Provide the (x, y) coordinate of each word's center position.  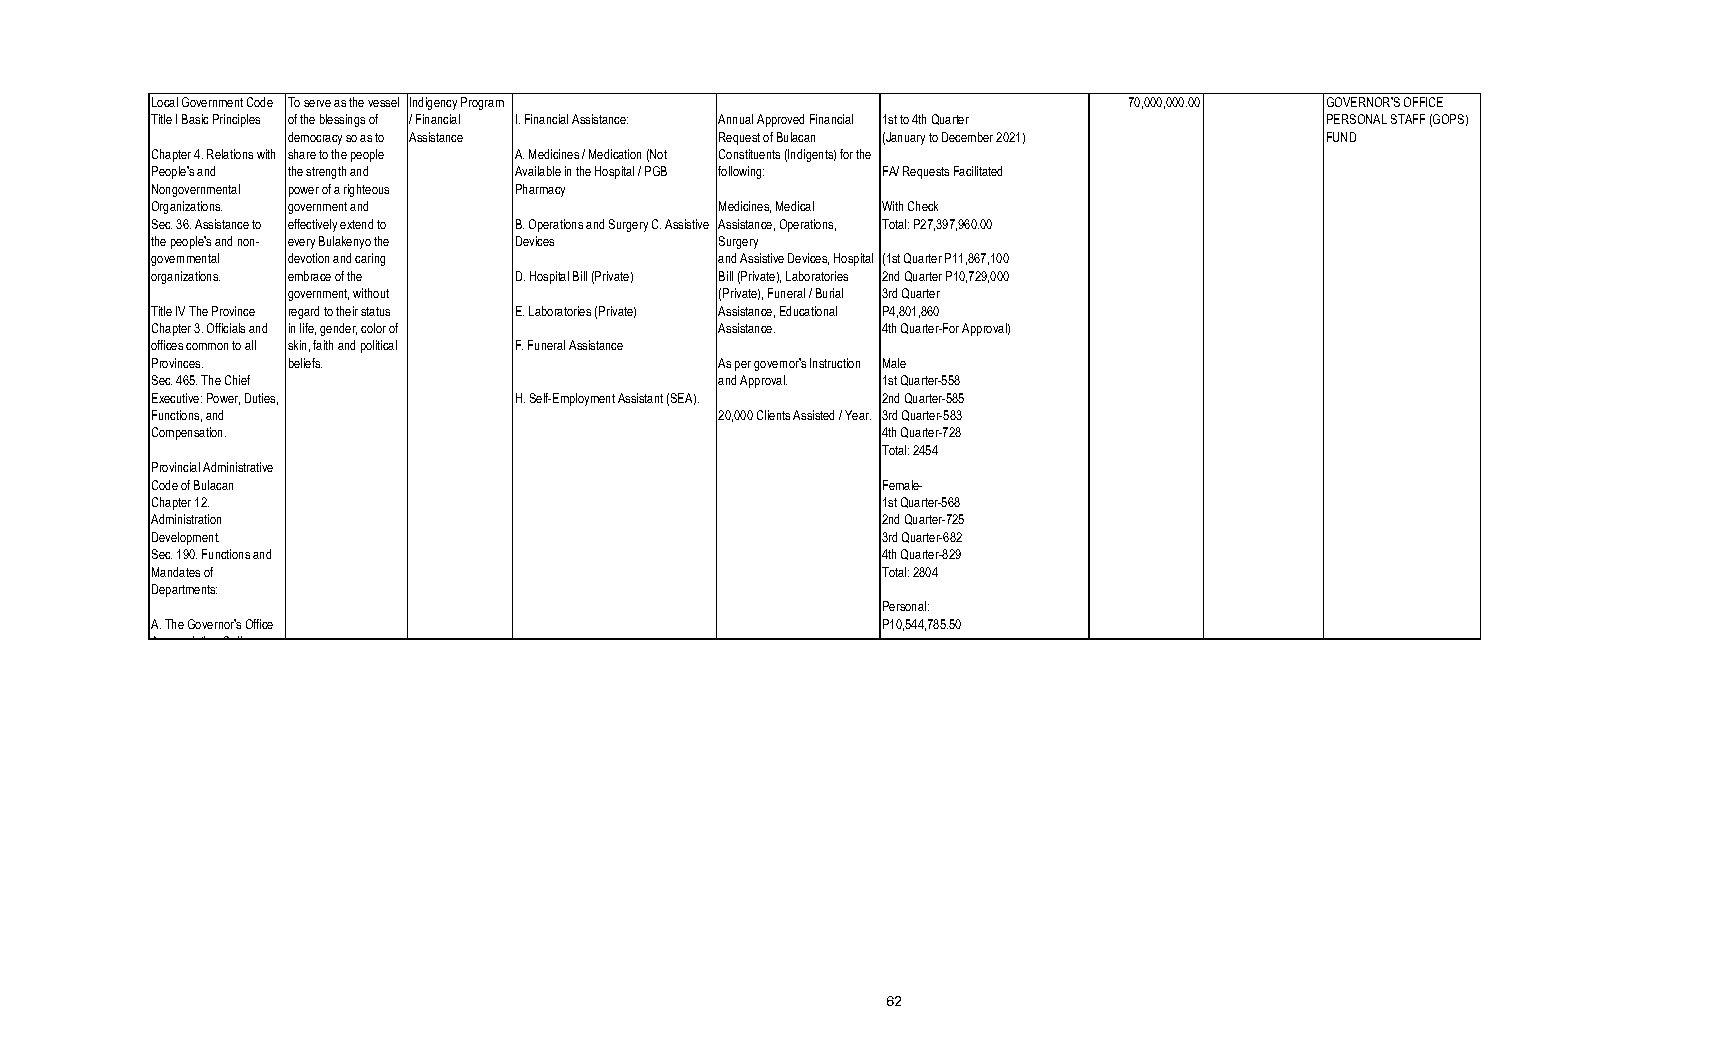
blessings (342, 120)
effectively (312, 225)
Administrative (238, 467)
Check (923, 206)
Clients (773, 415)
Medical (795, 206)
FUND (1341, 137)
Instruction (835, 363)
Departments (184, 590)
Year (858, 415)
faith (323, 345)
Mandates (176, 572)
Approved (780, 120)
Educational (808, 311)
